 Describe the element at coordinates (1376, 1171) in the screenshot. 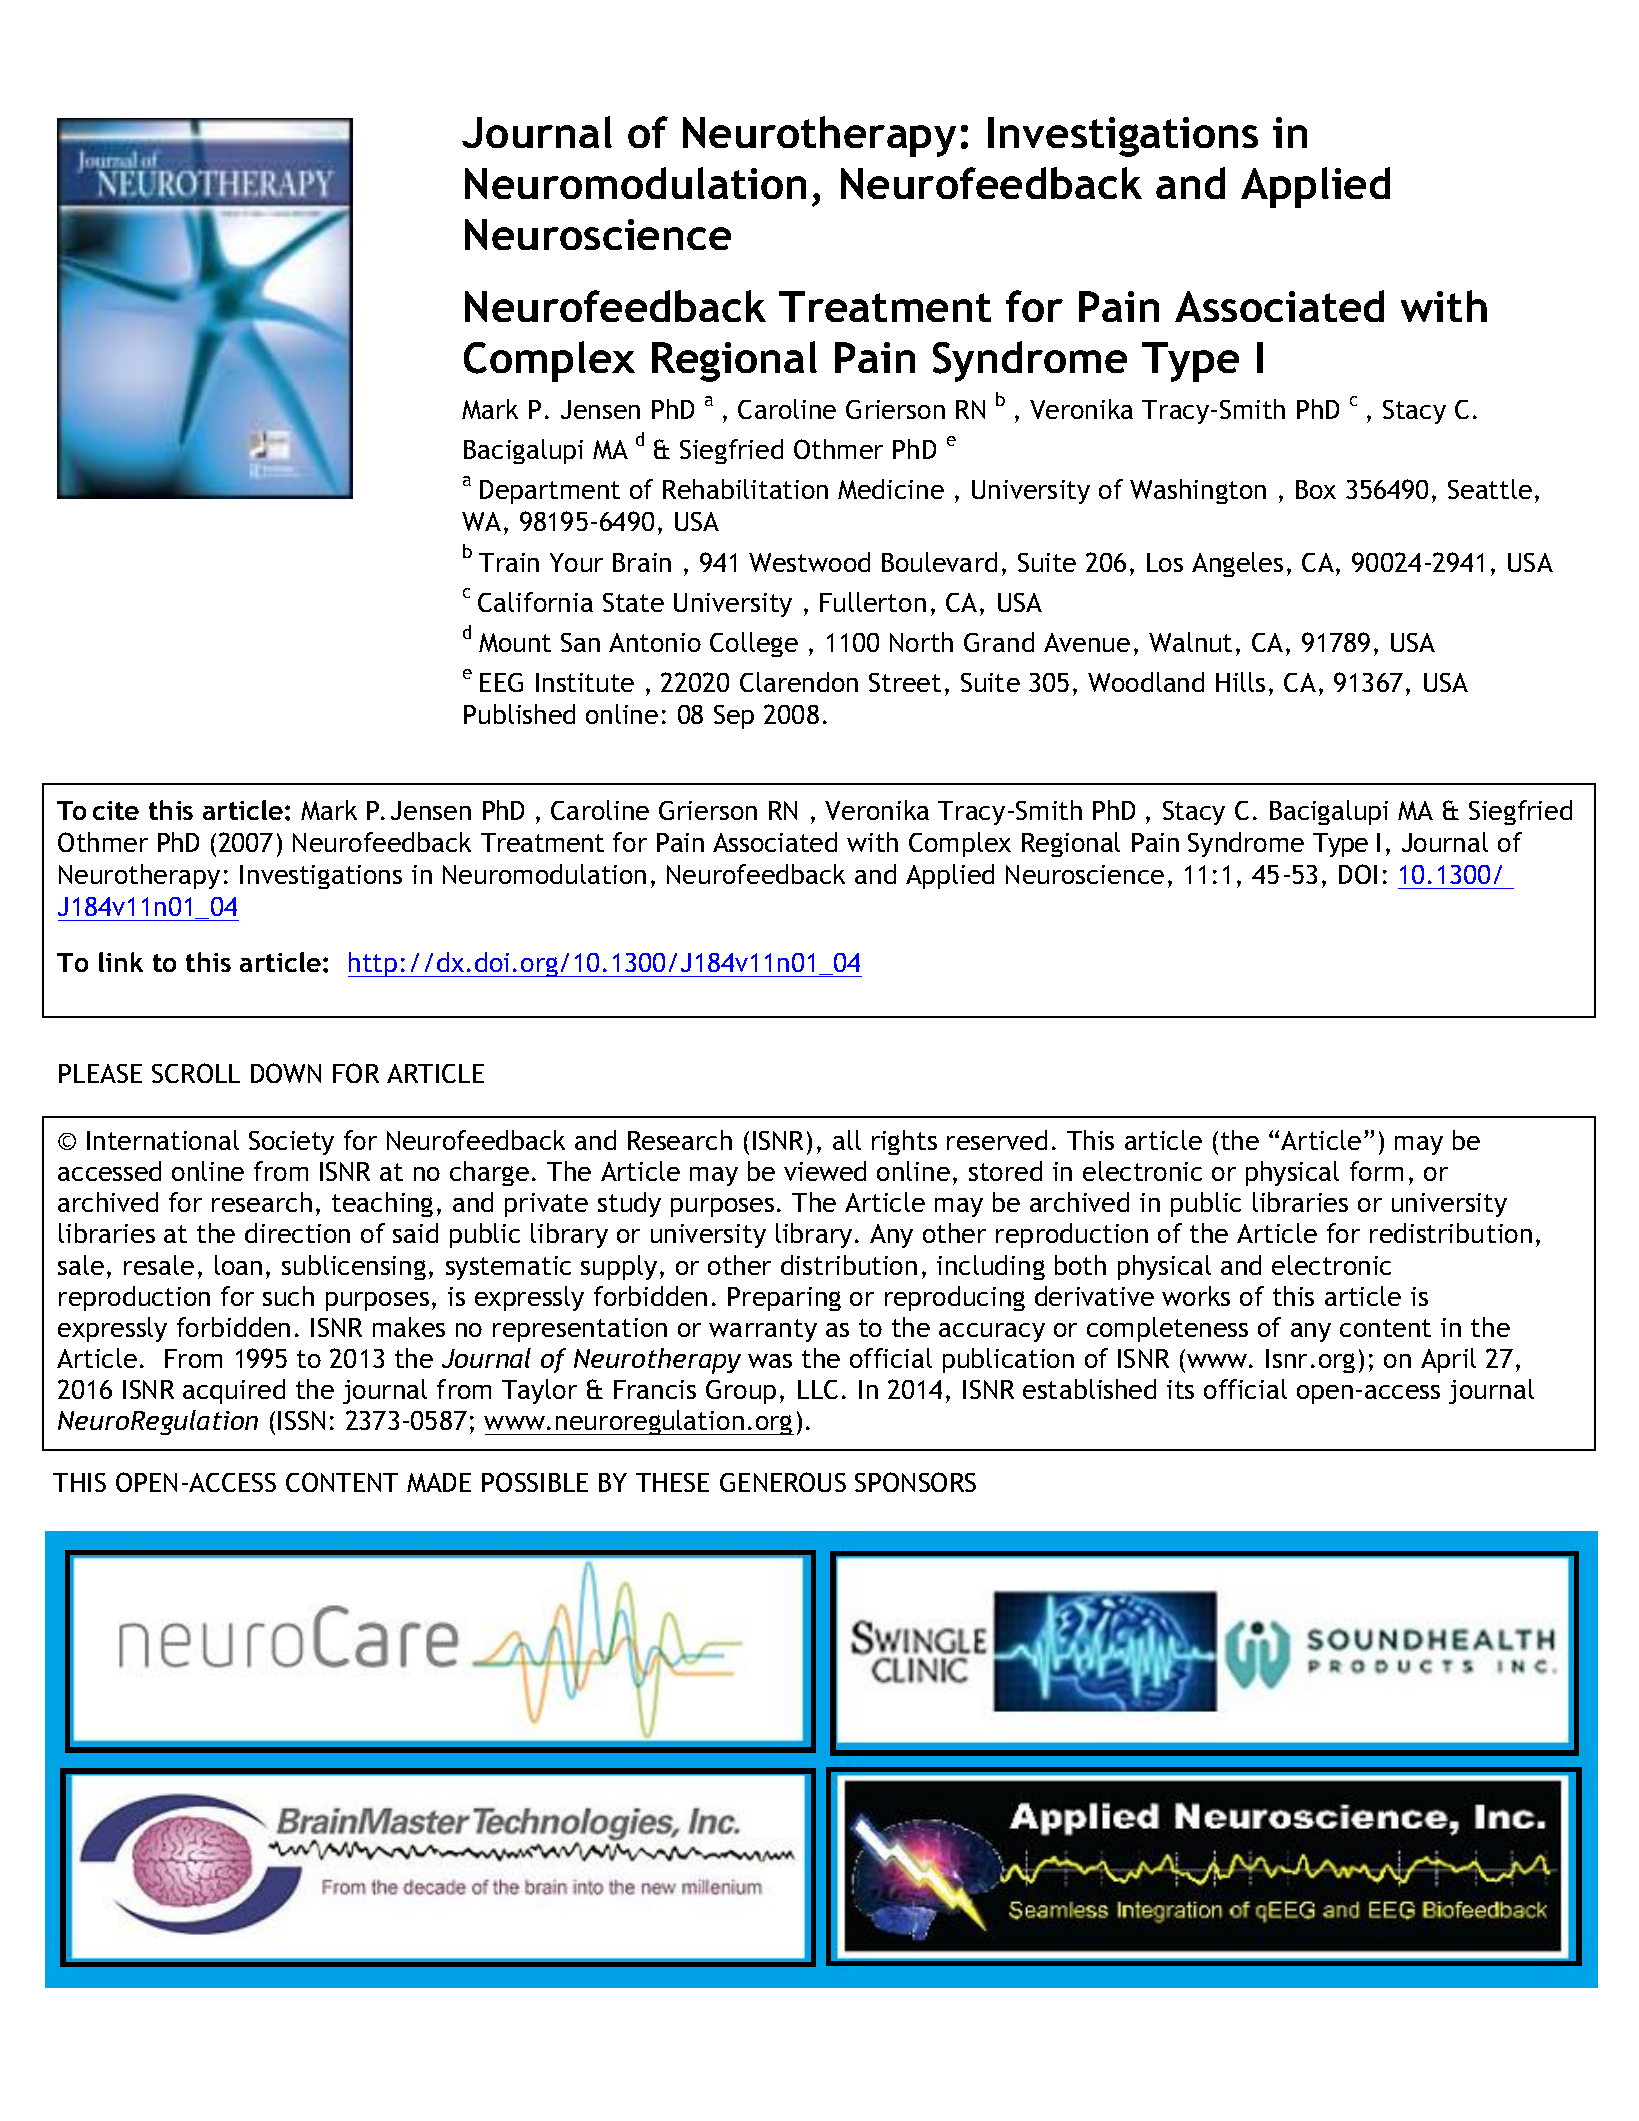

I see `form` at that location.
